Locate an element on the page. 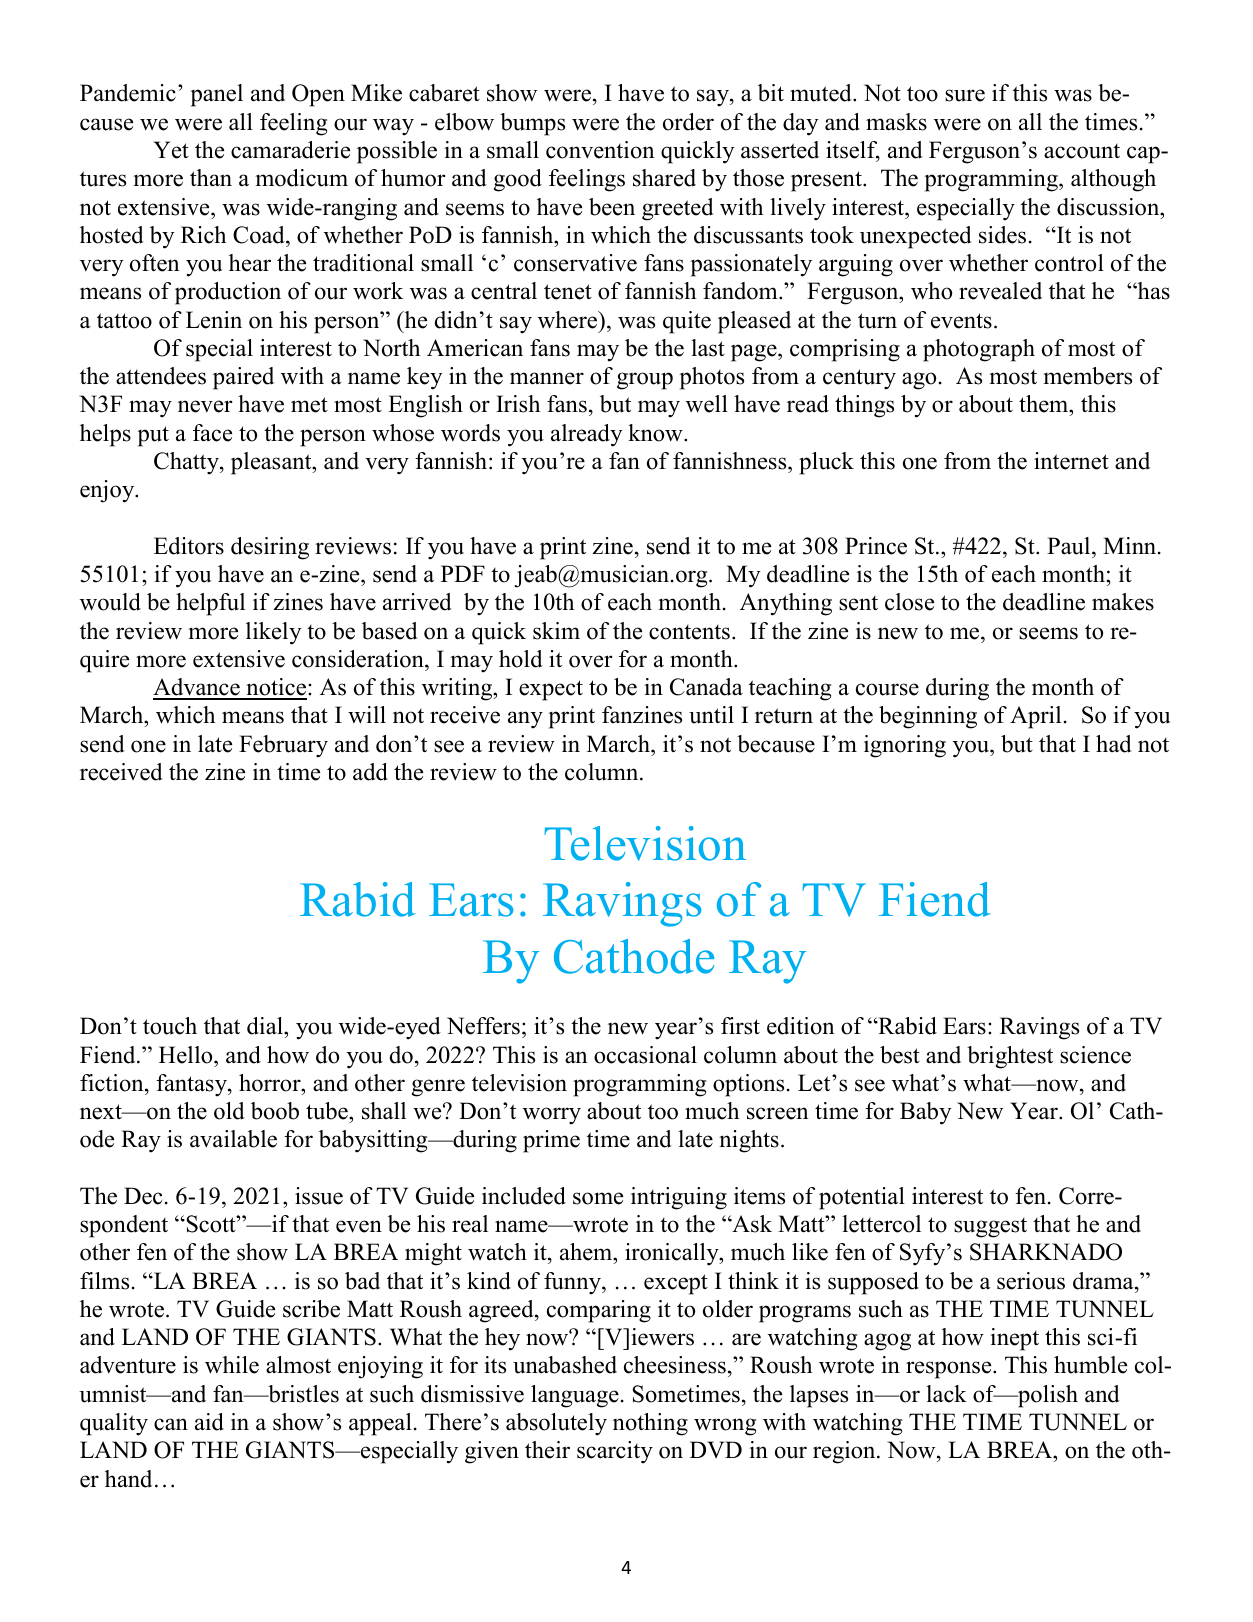  Editors is located at coordinates (189, 546).
